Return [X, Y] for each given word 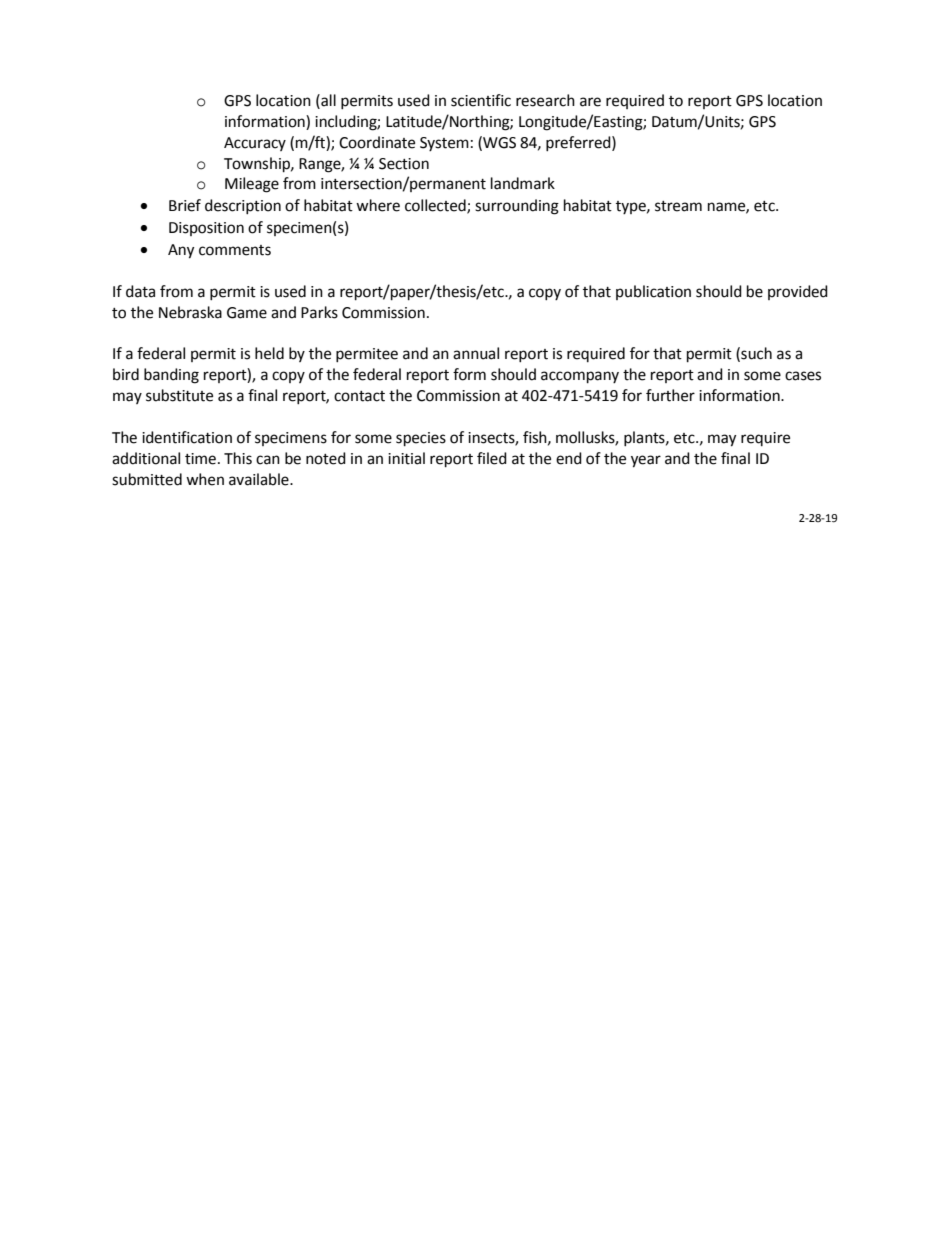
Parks [319, 312]
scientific [481, 100]
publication [653, 292]
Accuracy [255, 144]
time [200, 459]
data [140, 291]
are [590, 102]
